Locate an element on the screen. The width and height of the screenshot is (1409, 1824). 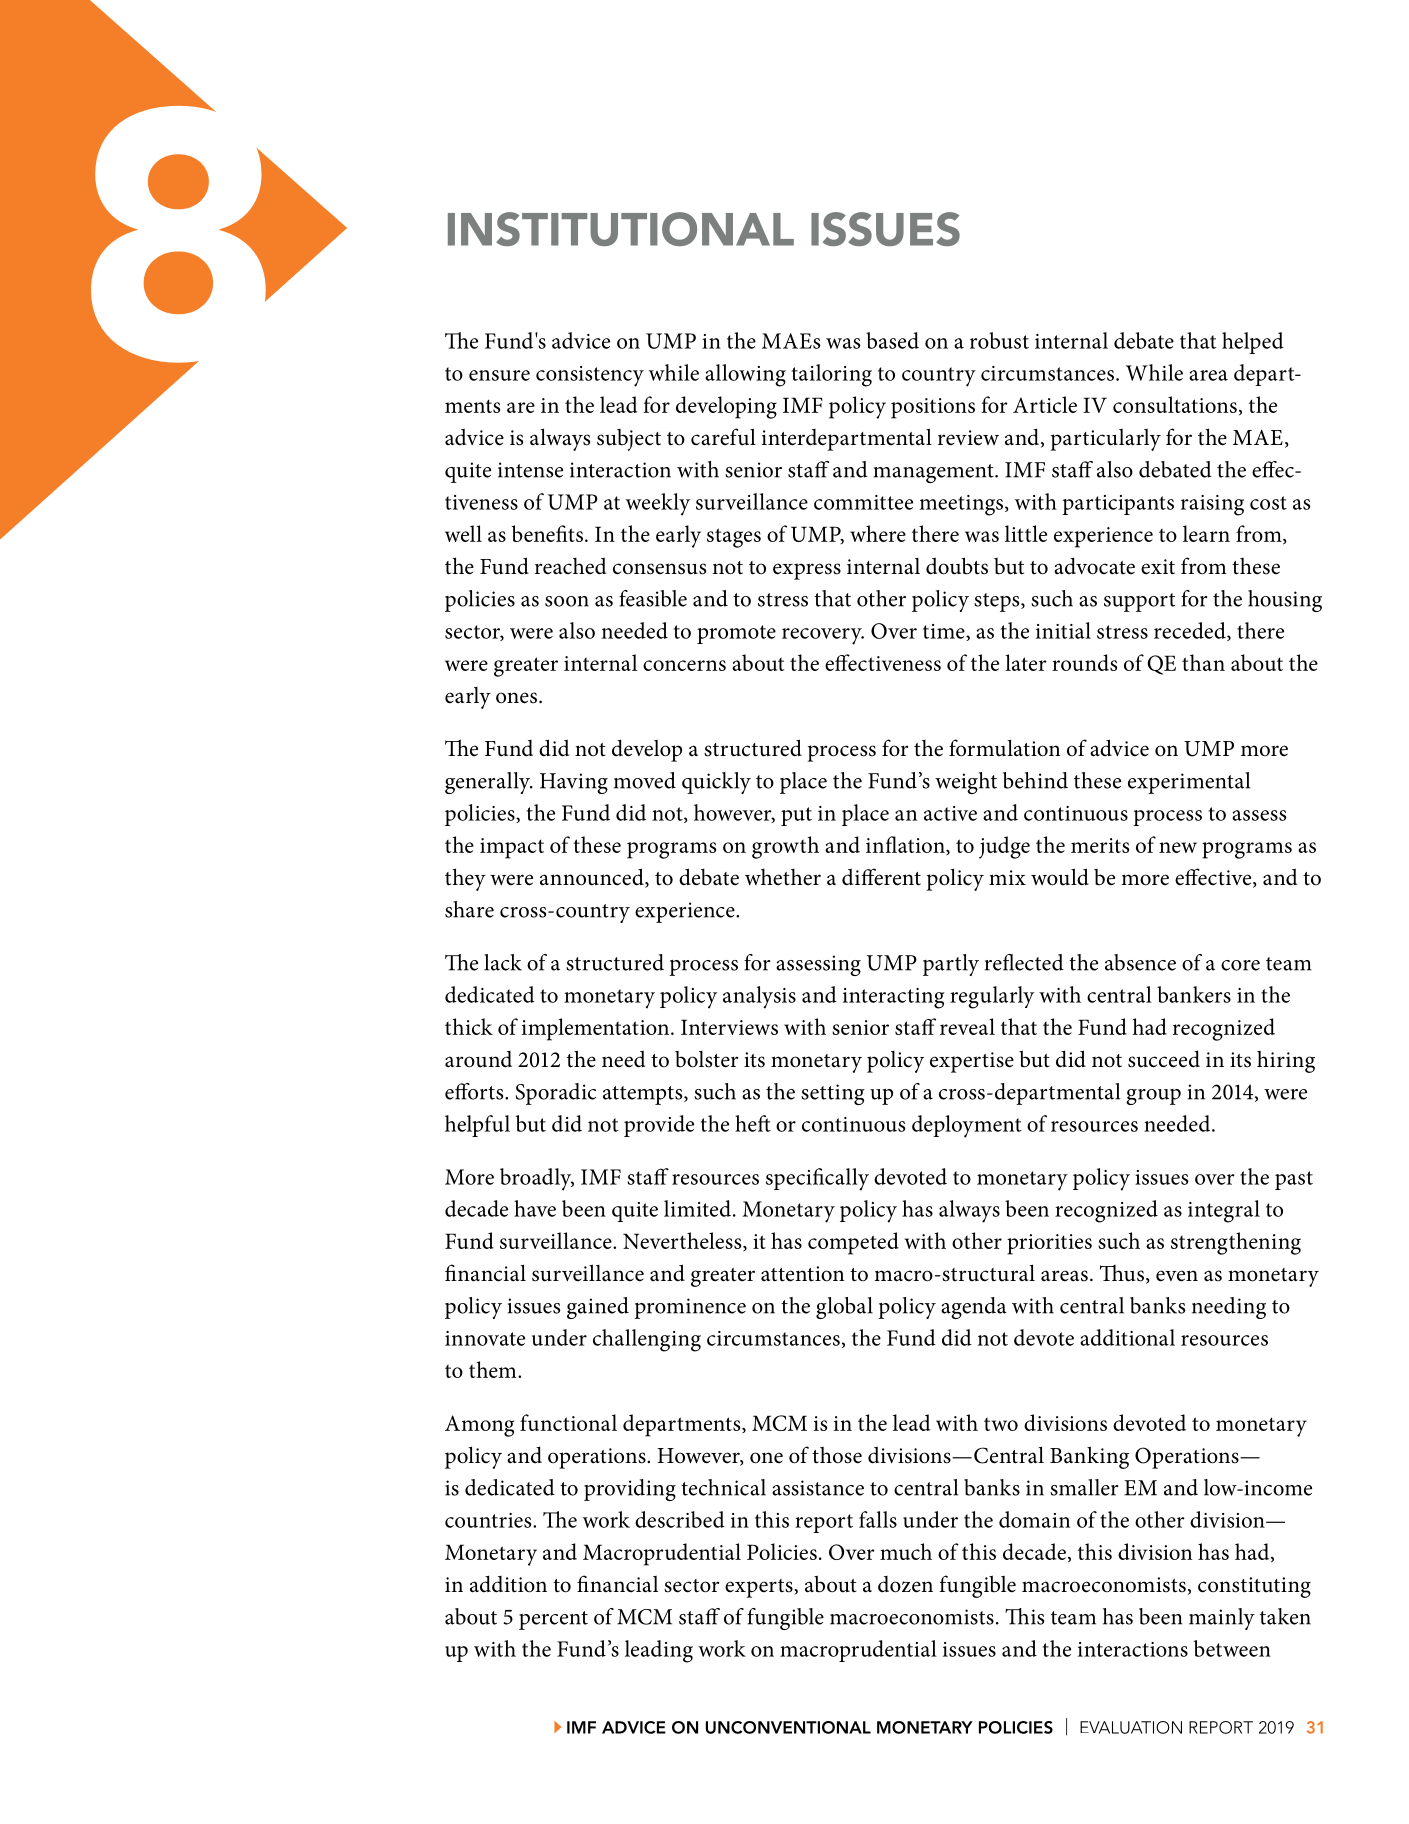
INSTITUTIONAL is located at coordinates (621, 229).
